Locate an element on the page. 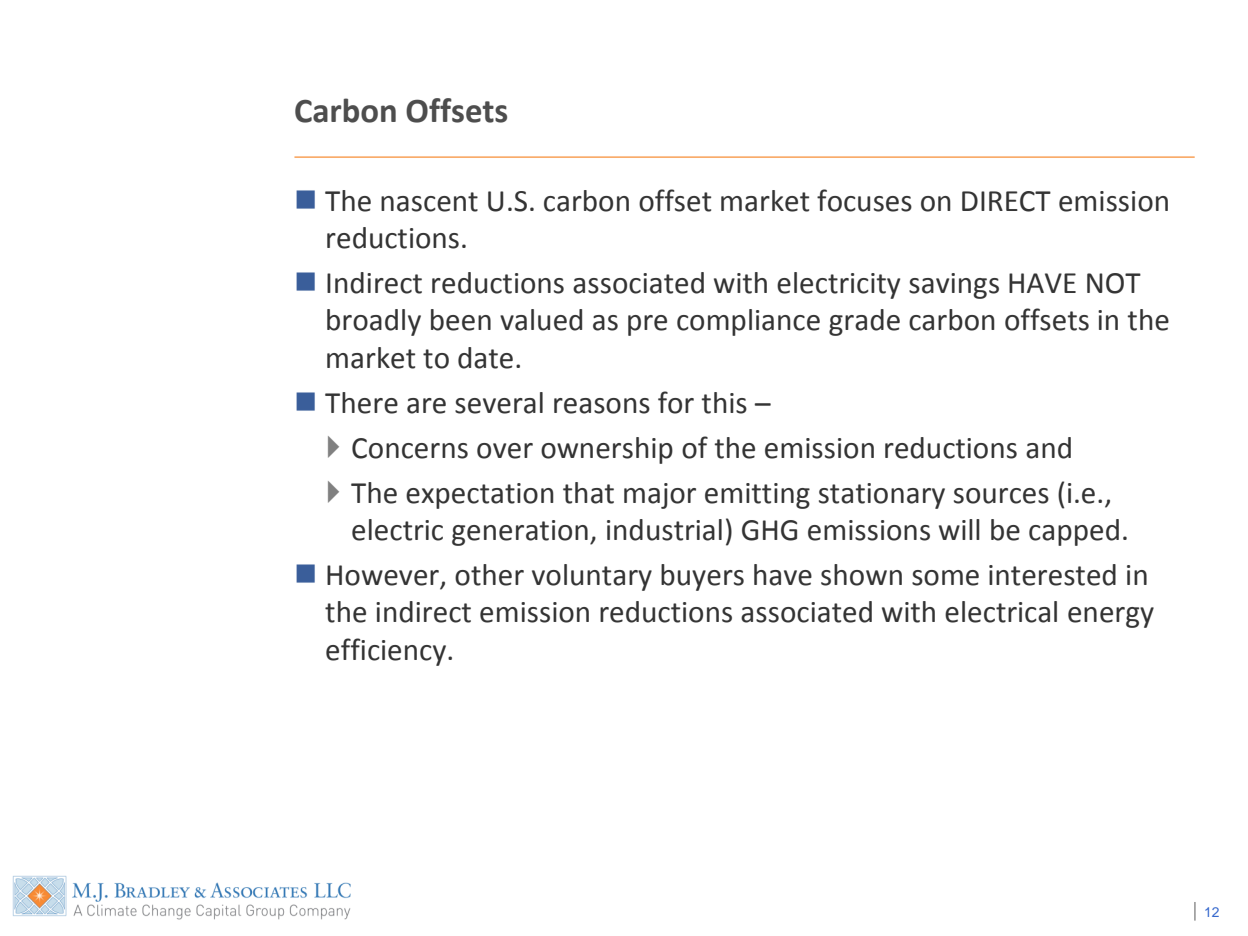 This page has height=936, width=1248. NOT is located at coordinates (1114, 283).
